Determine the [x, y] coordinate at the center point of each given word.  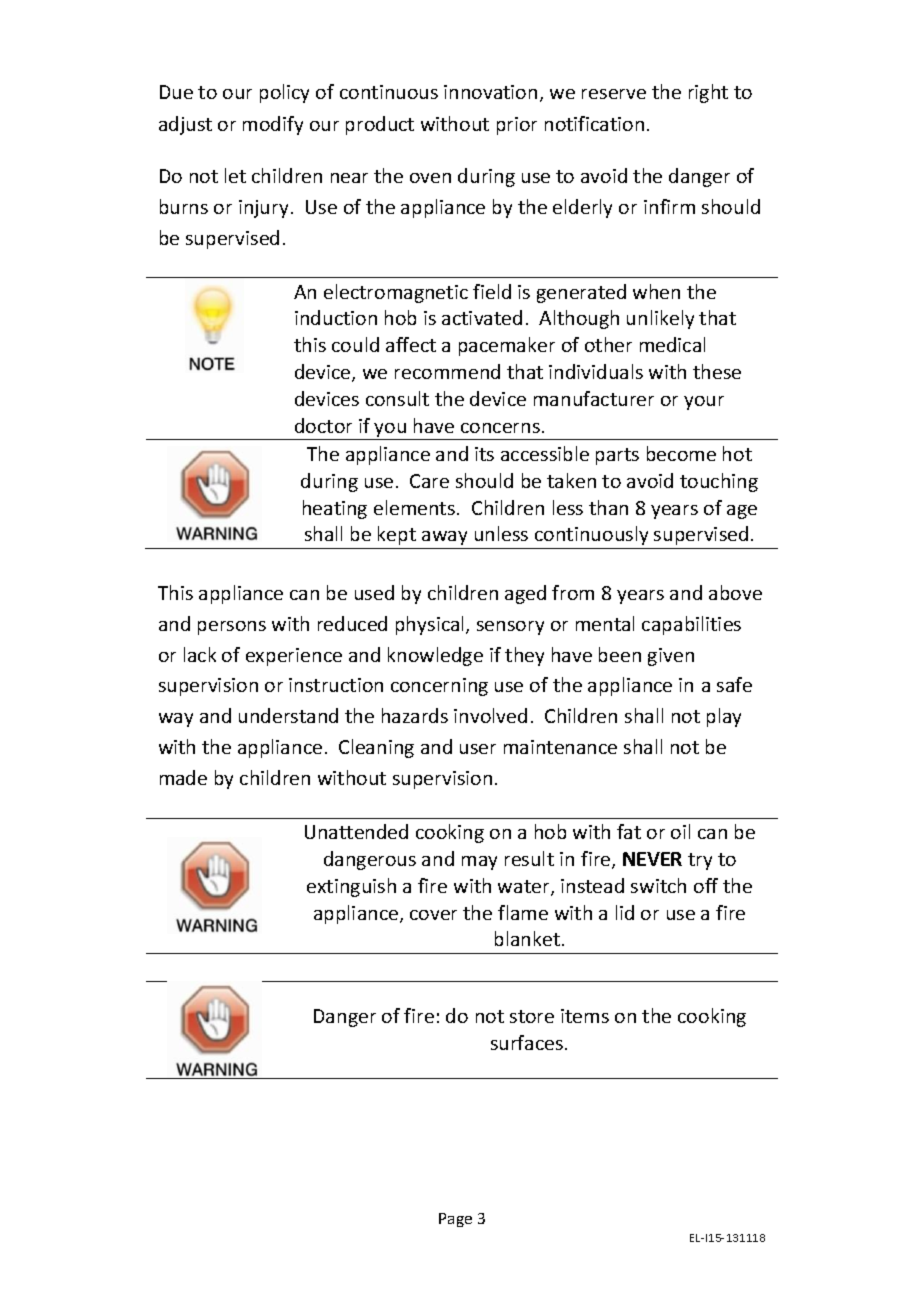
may [479, 863]
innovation [490, 92]
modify [273, 125]
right [708, 93]
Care [429, 481]
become [681, 453]
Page [455, 1220]
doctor [323, 425]
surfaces [528, 1042]
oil [680, 831]
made [183, 777]
